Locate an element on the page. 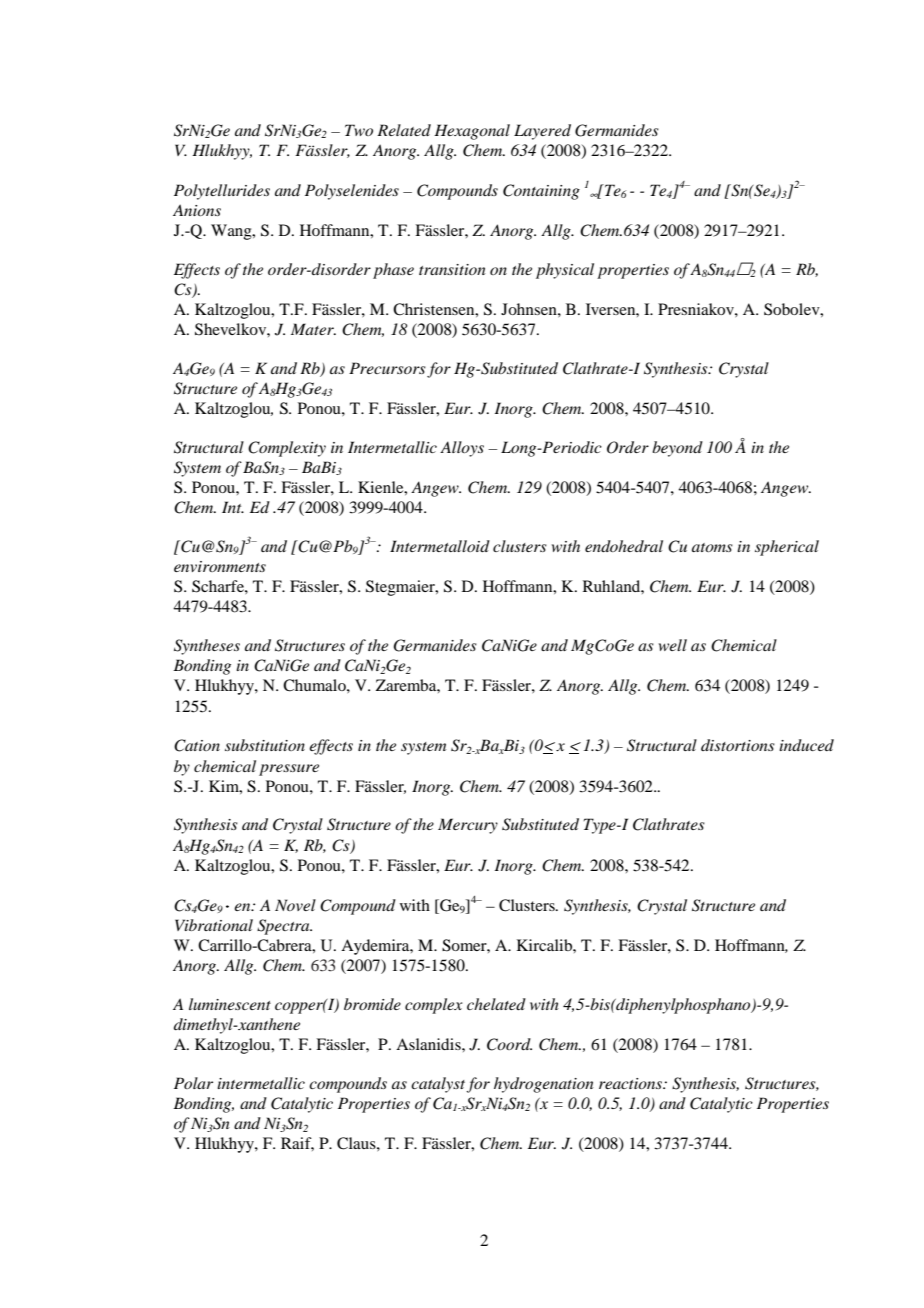  Coord is located at coordinates (509, 1044).
